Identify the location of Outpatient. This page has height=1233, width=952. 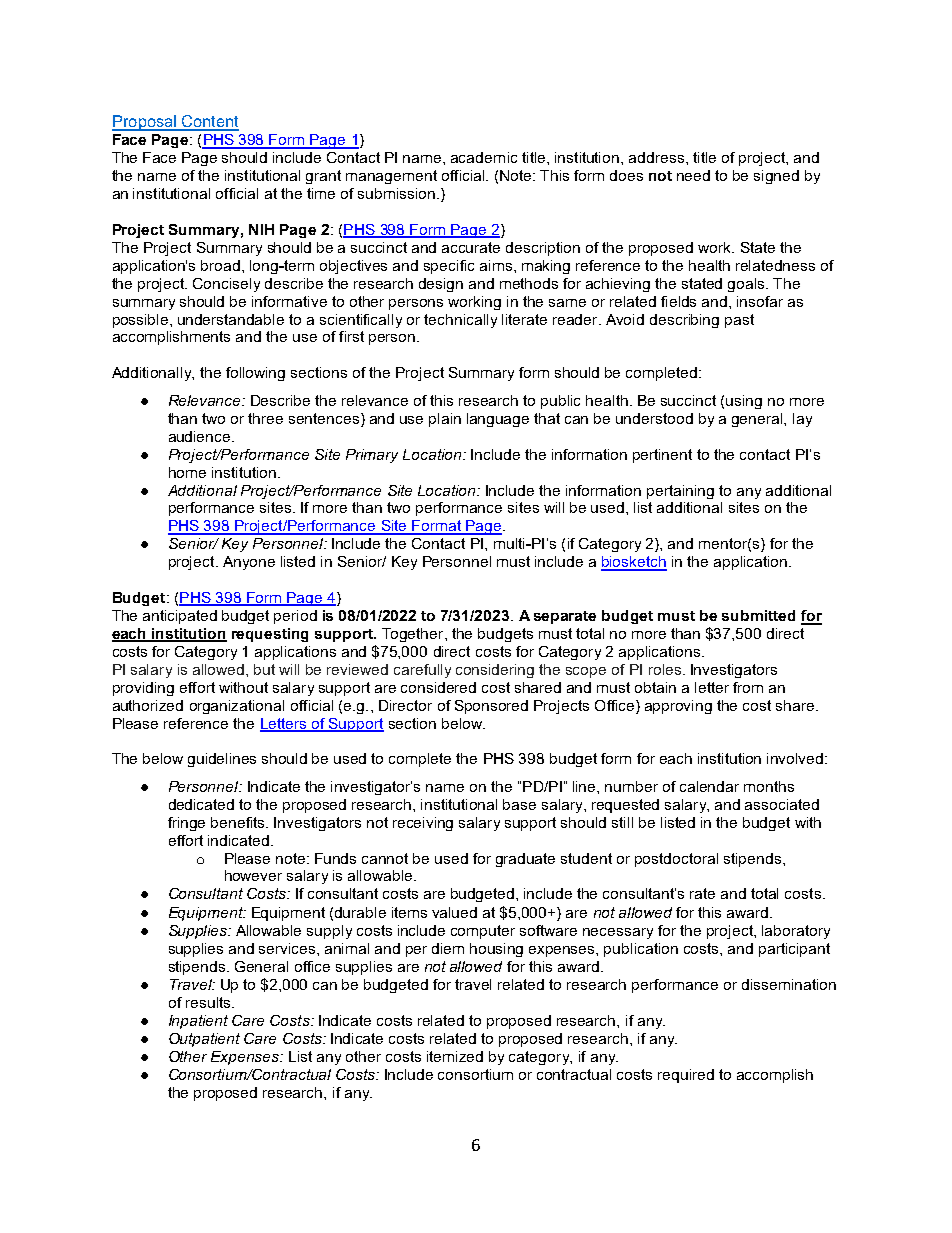
(204, 1040).
